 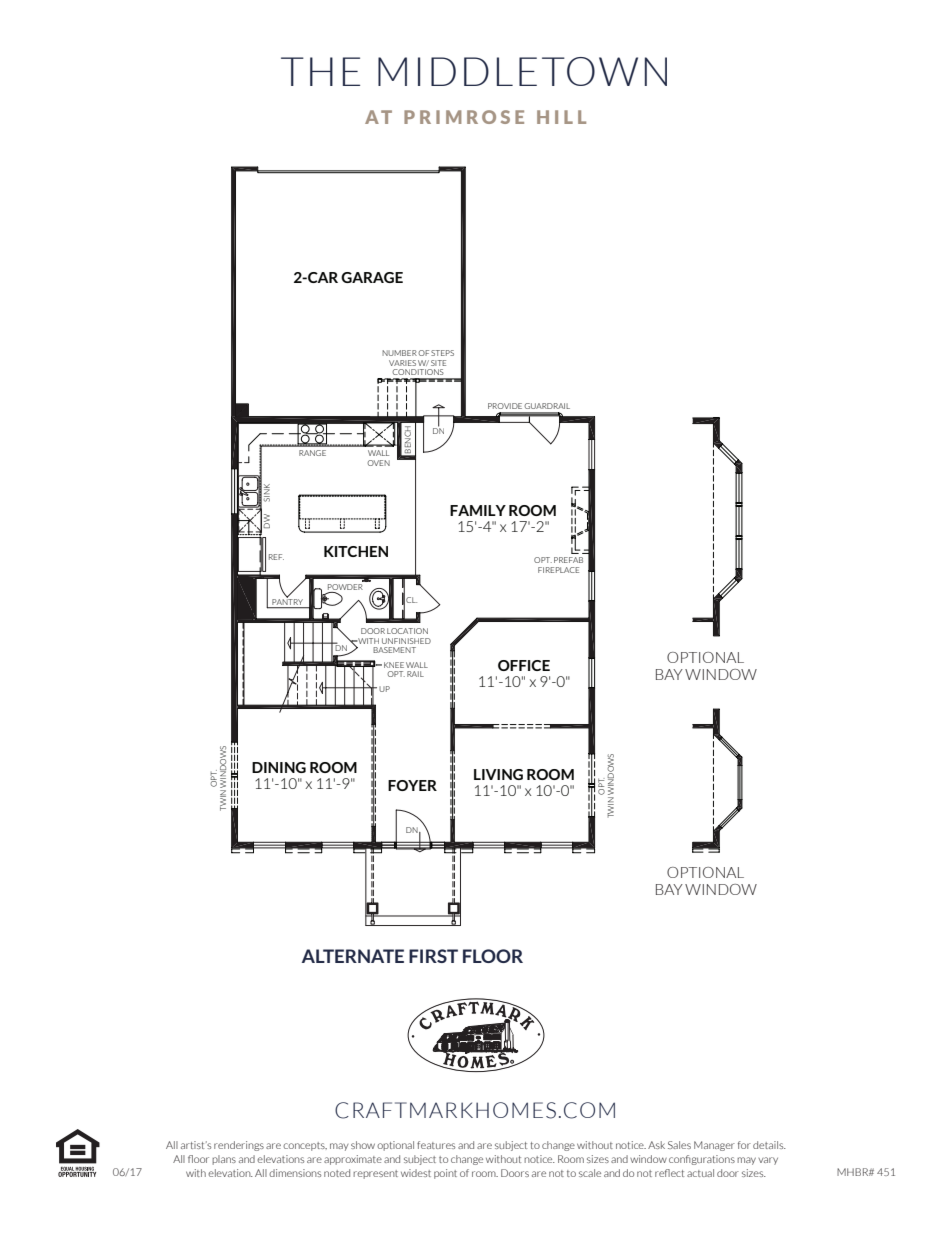 I want to click on THE, so click(x=320, y=71).
